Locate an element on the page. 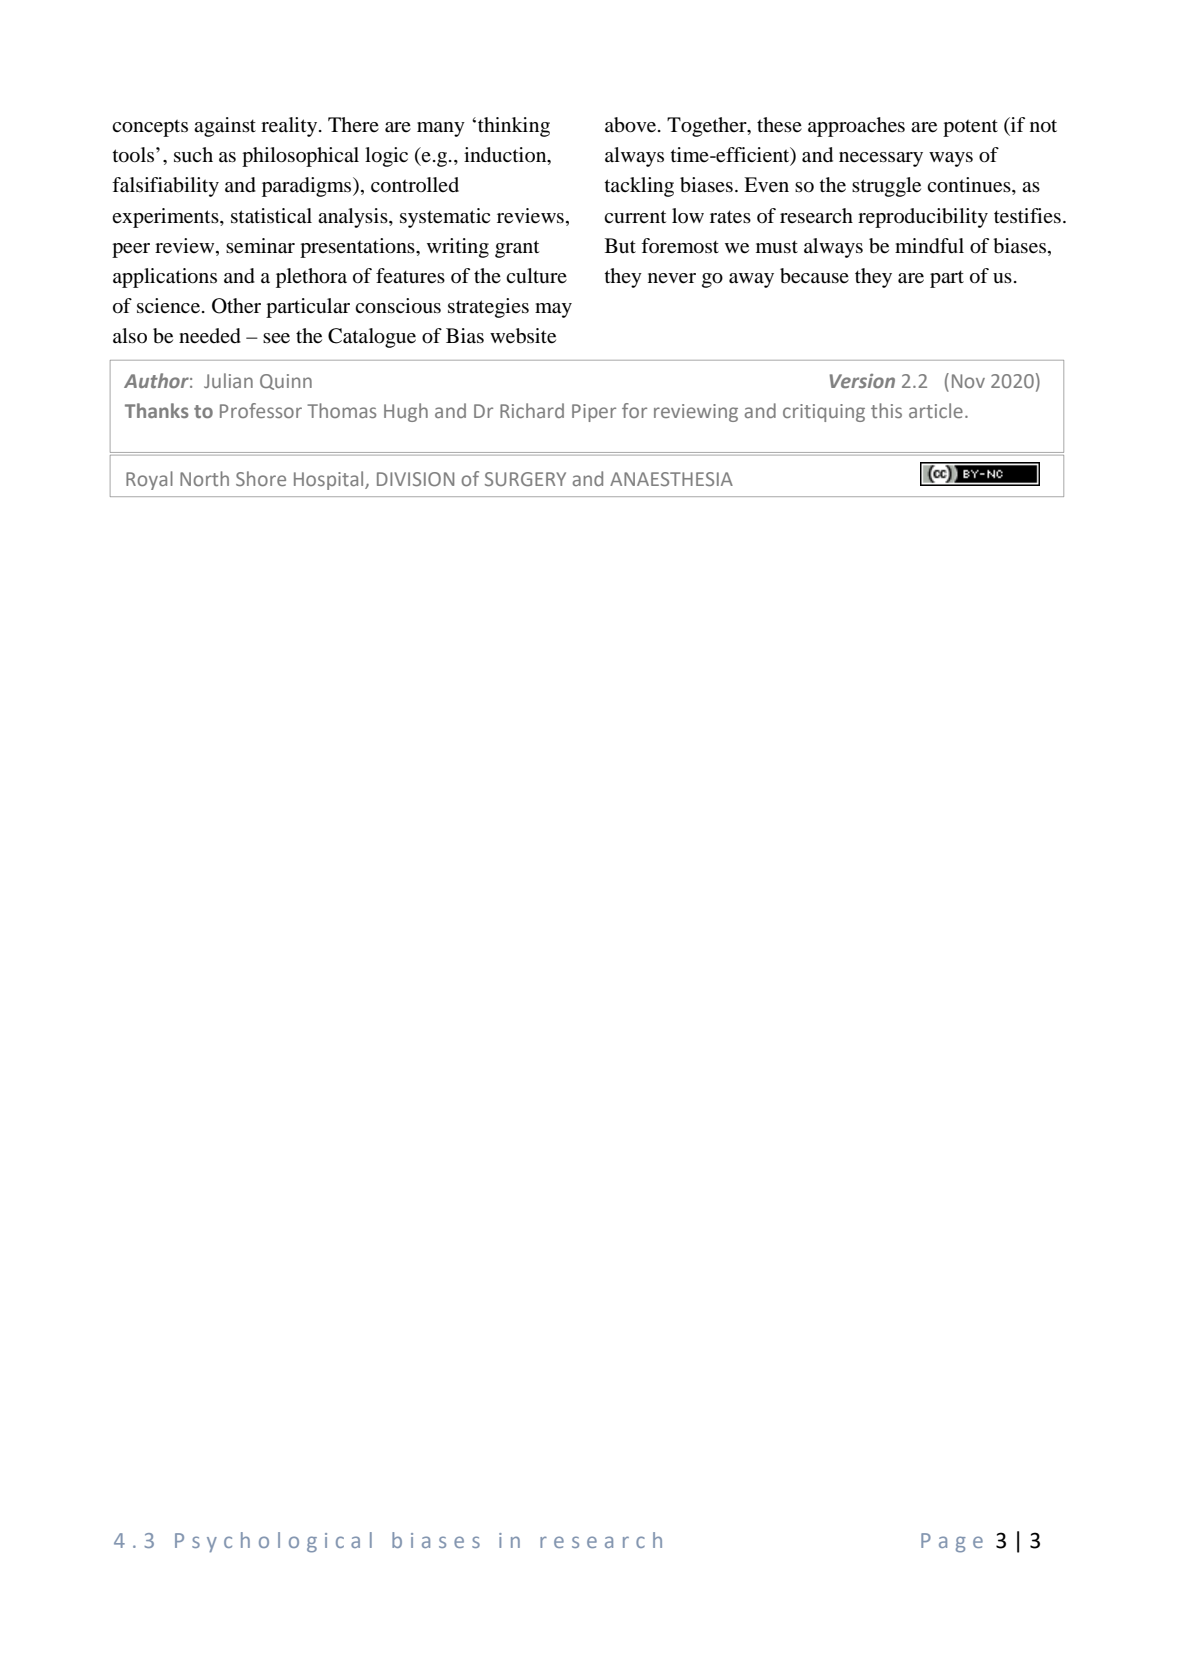  North is located at coordinates (204, 478).
